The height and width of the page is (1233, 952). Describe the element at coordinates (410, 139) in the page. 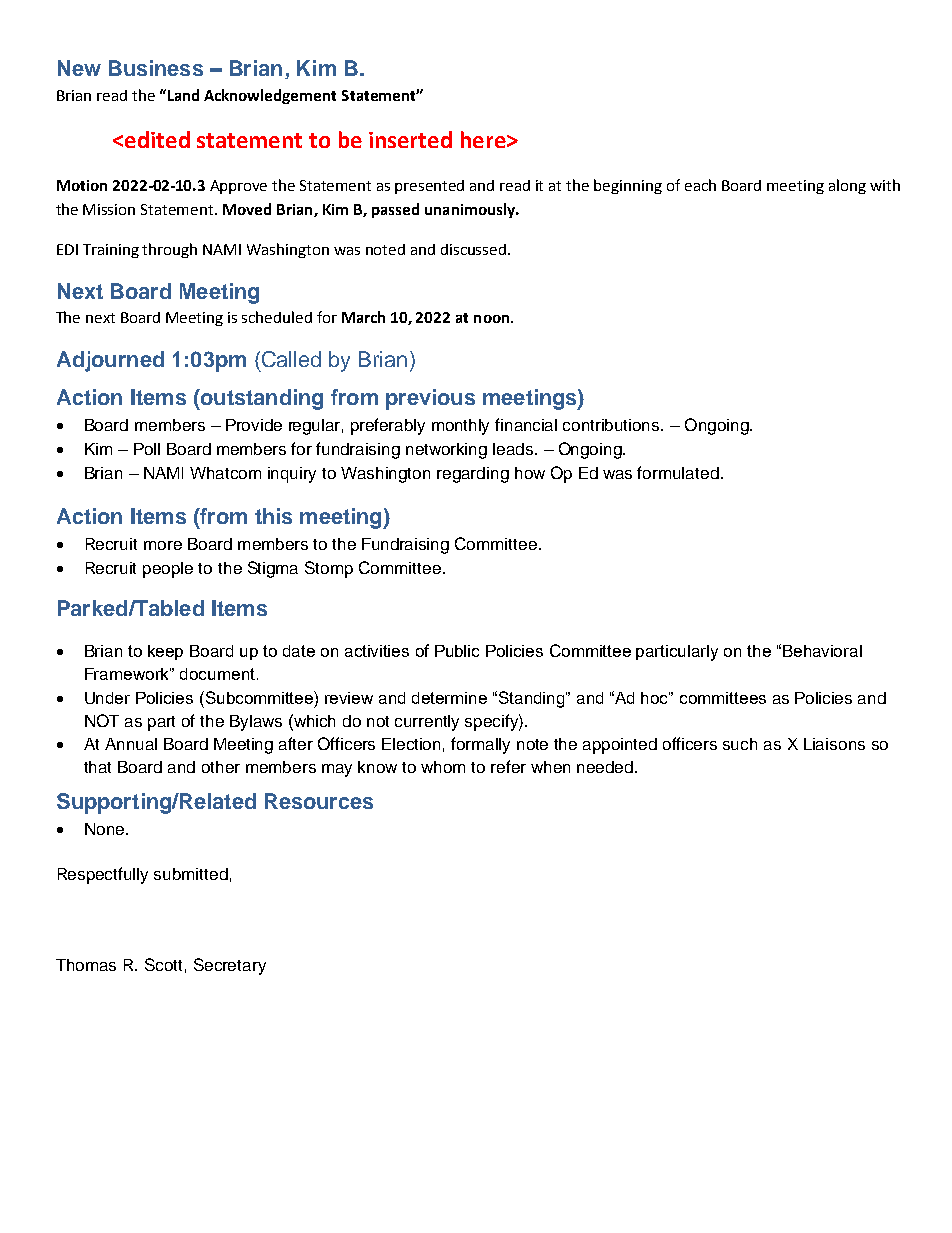

I see `inserted` at that location.
